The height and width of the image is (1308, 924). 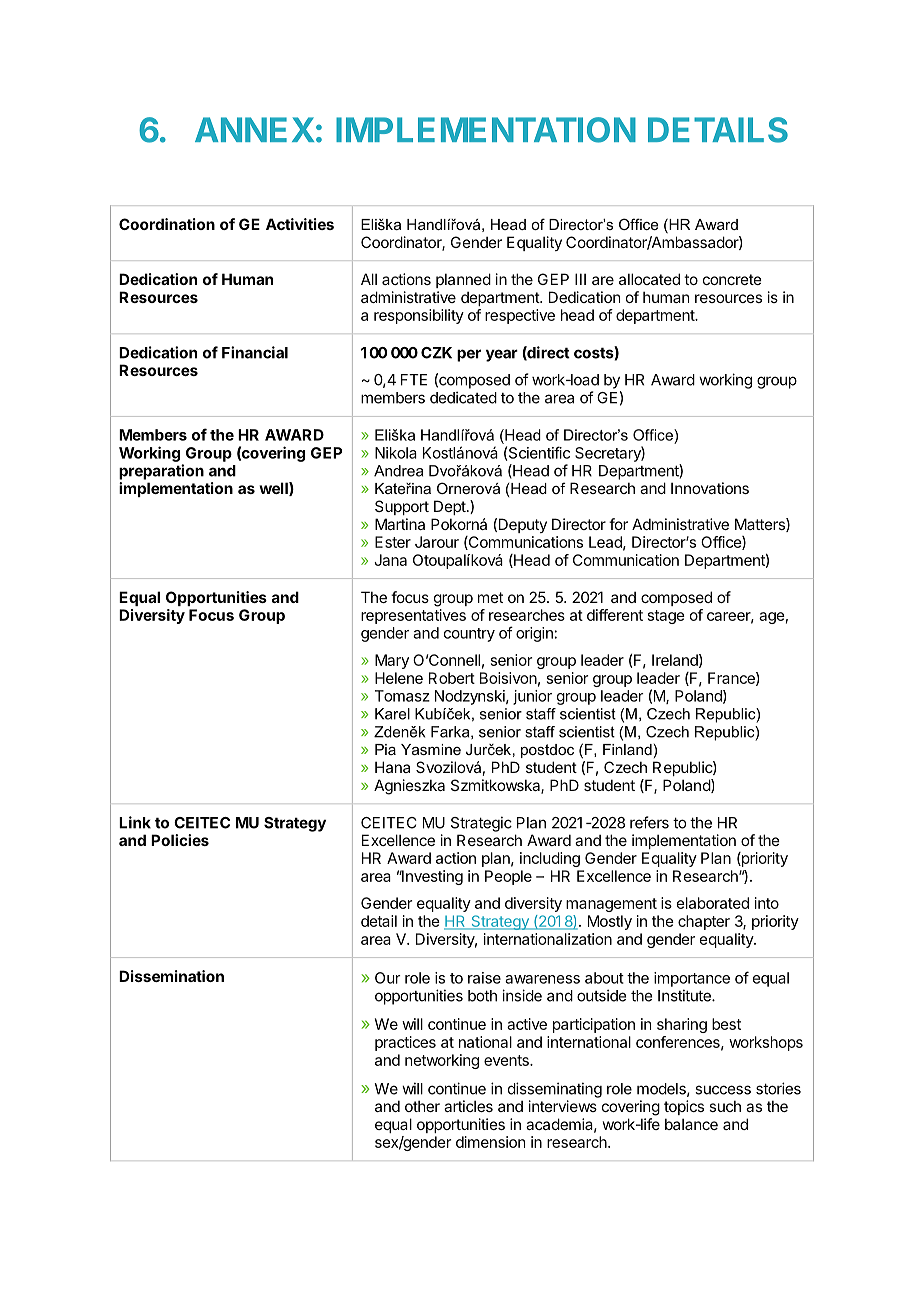 I want to click on Mary, so click(x=392, y=661).
